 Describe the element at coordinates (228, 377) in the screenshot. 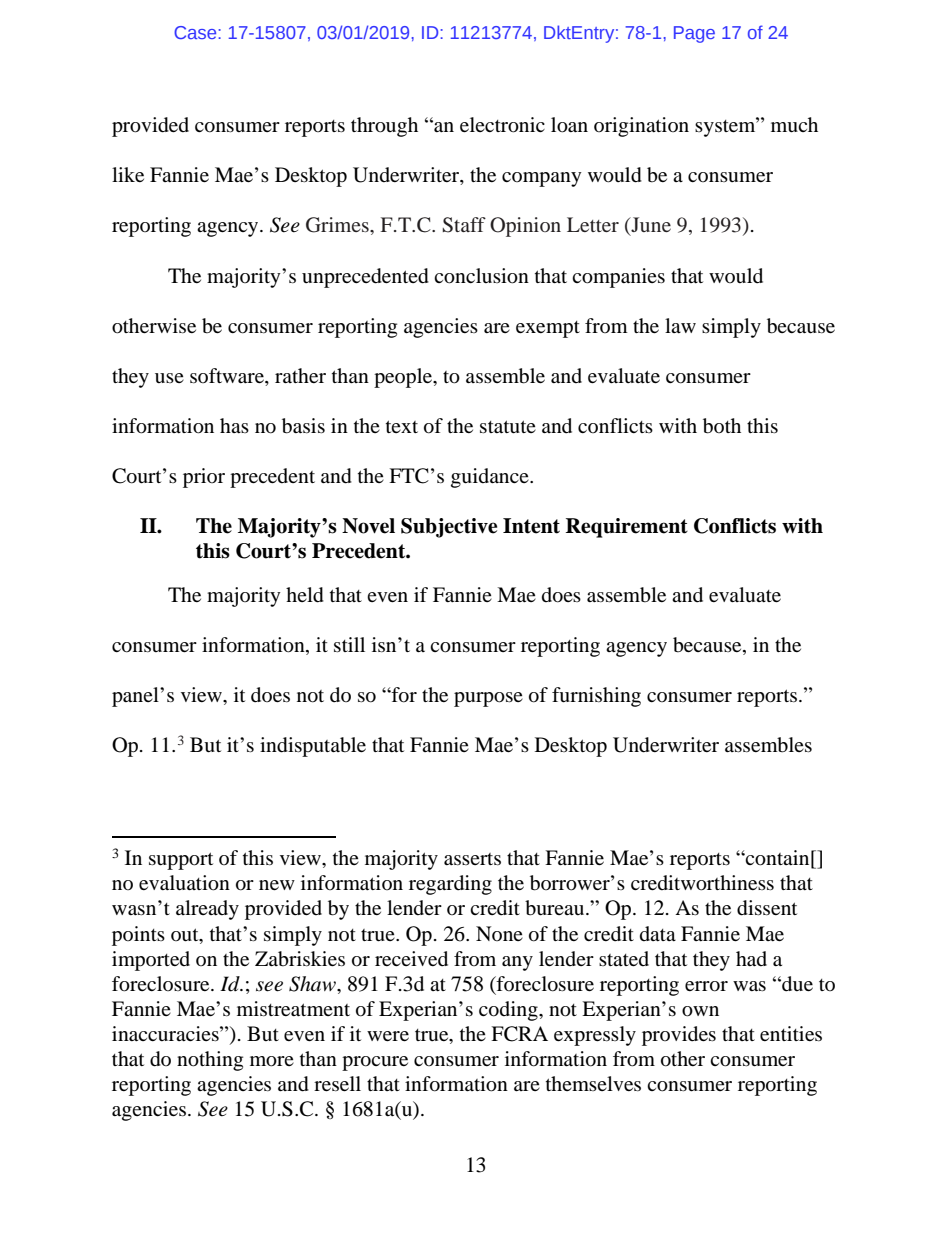

I see `software` at that location.
